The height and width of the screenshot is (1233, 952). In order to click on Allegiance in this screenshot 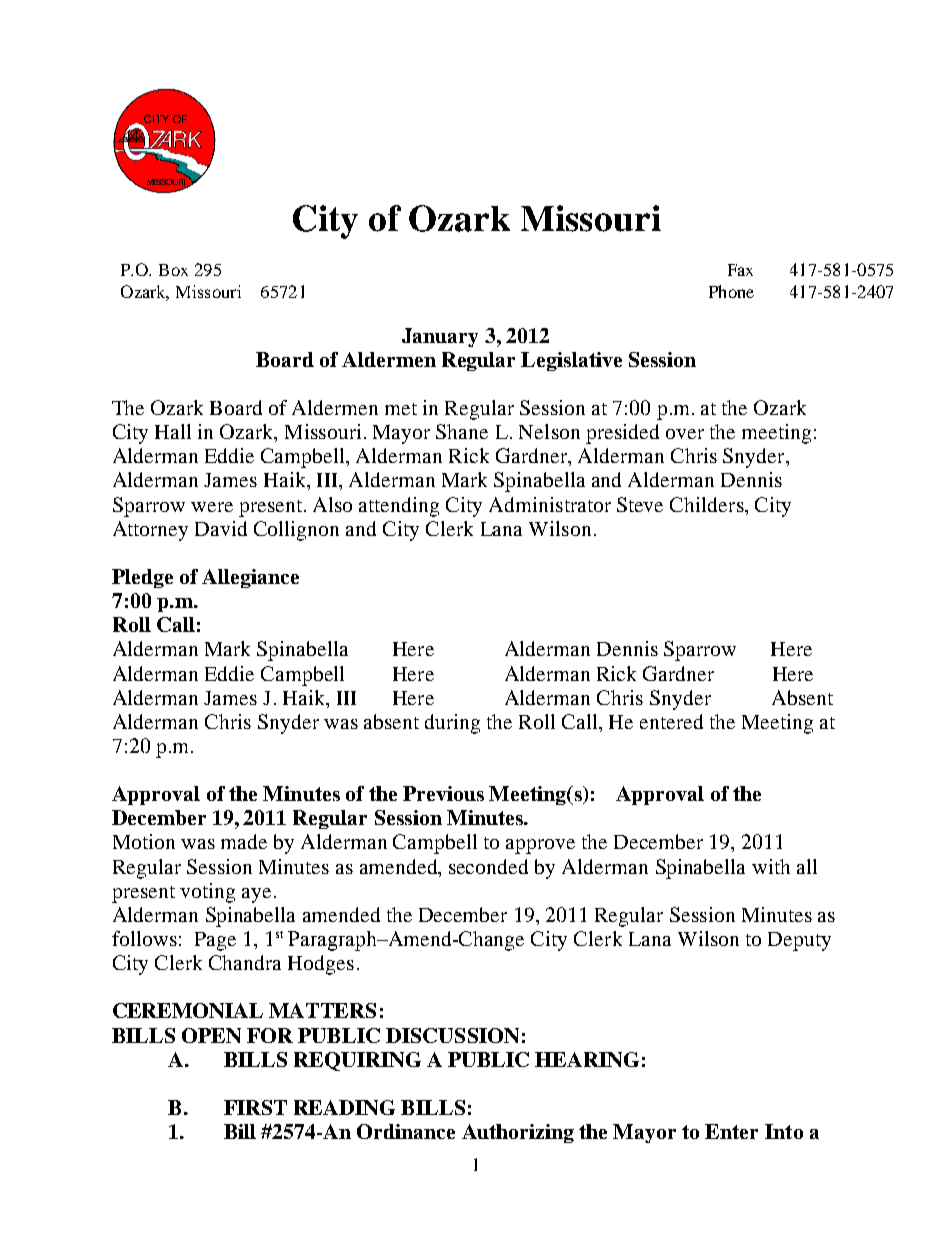, I will do `click(250, 578)`.
